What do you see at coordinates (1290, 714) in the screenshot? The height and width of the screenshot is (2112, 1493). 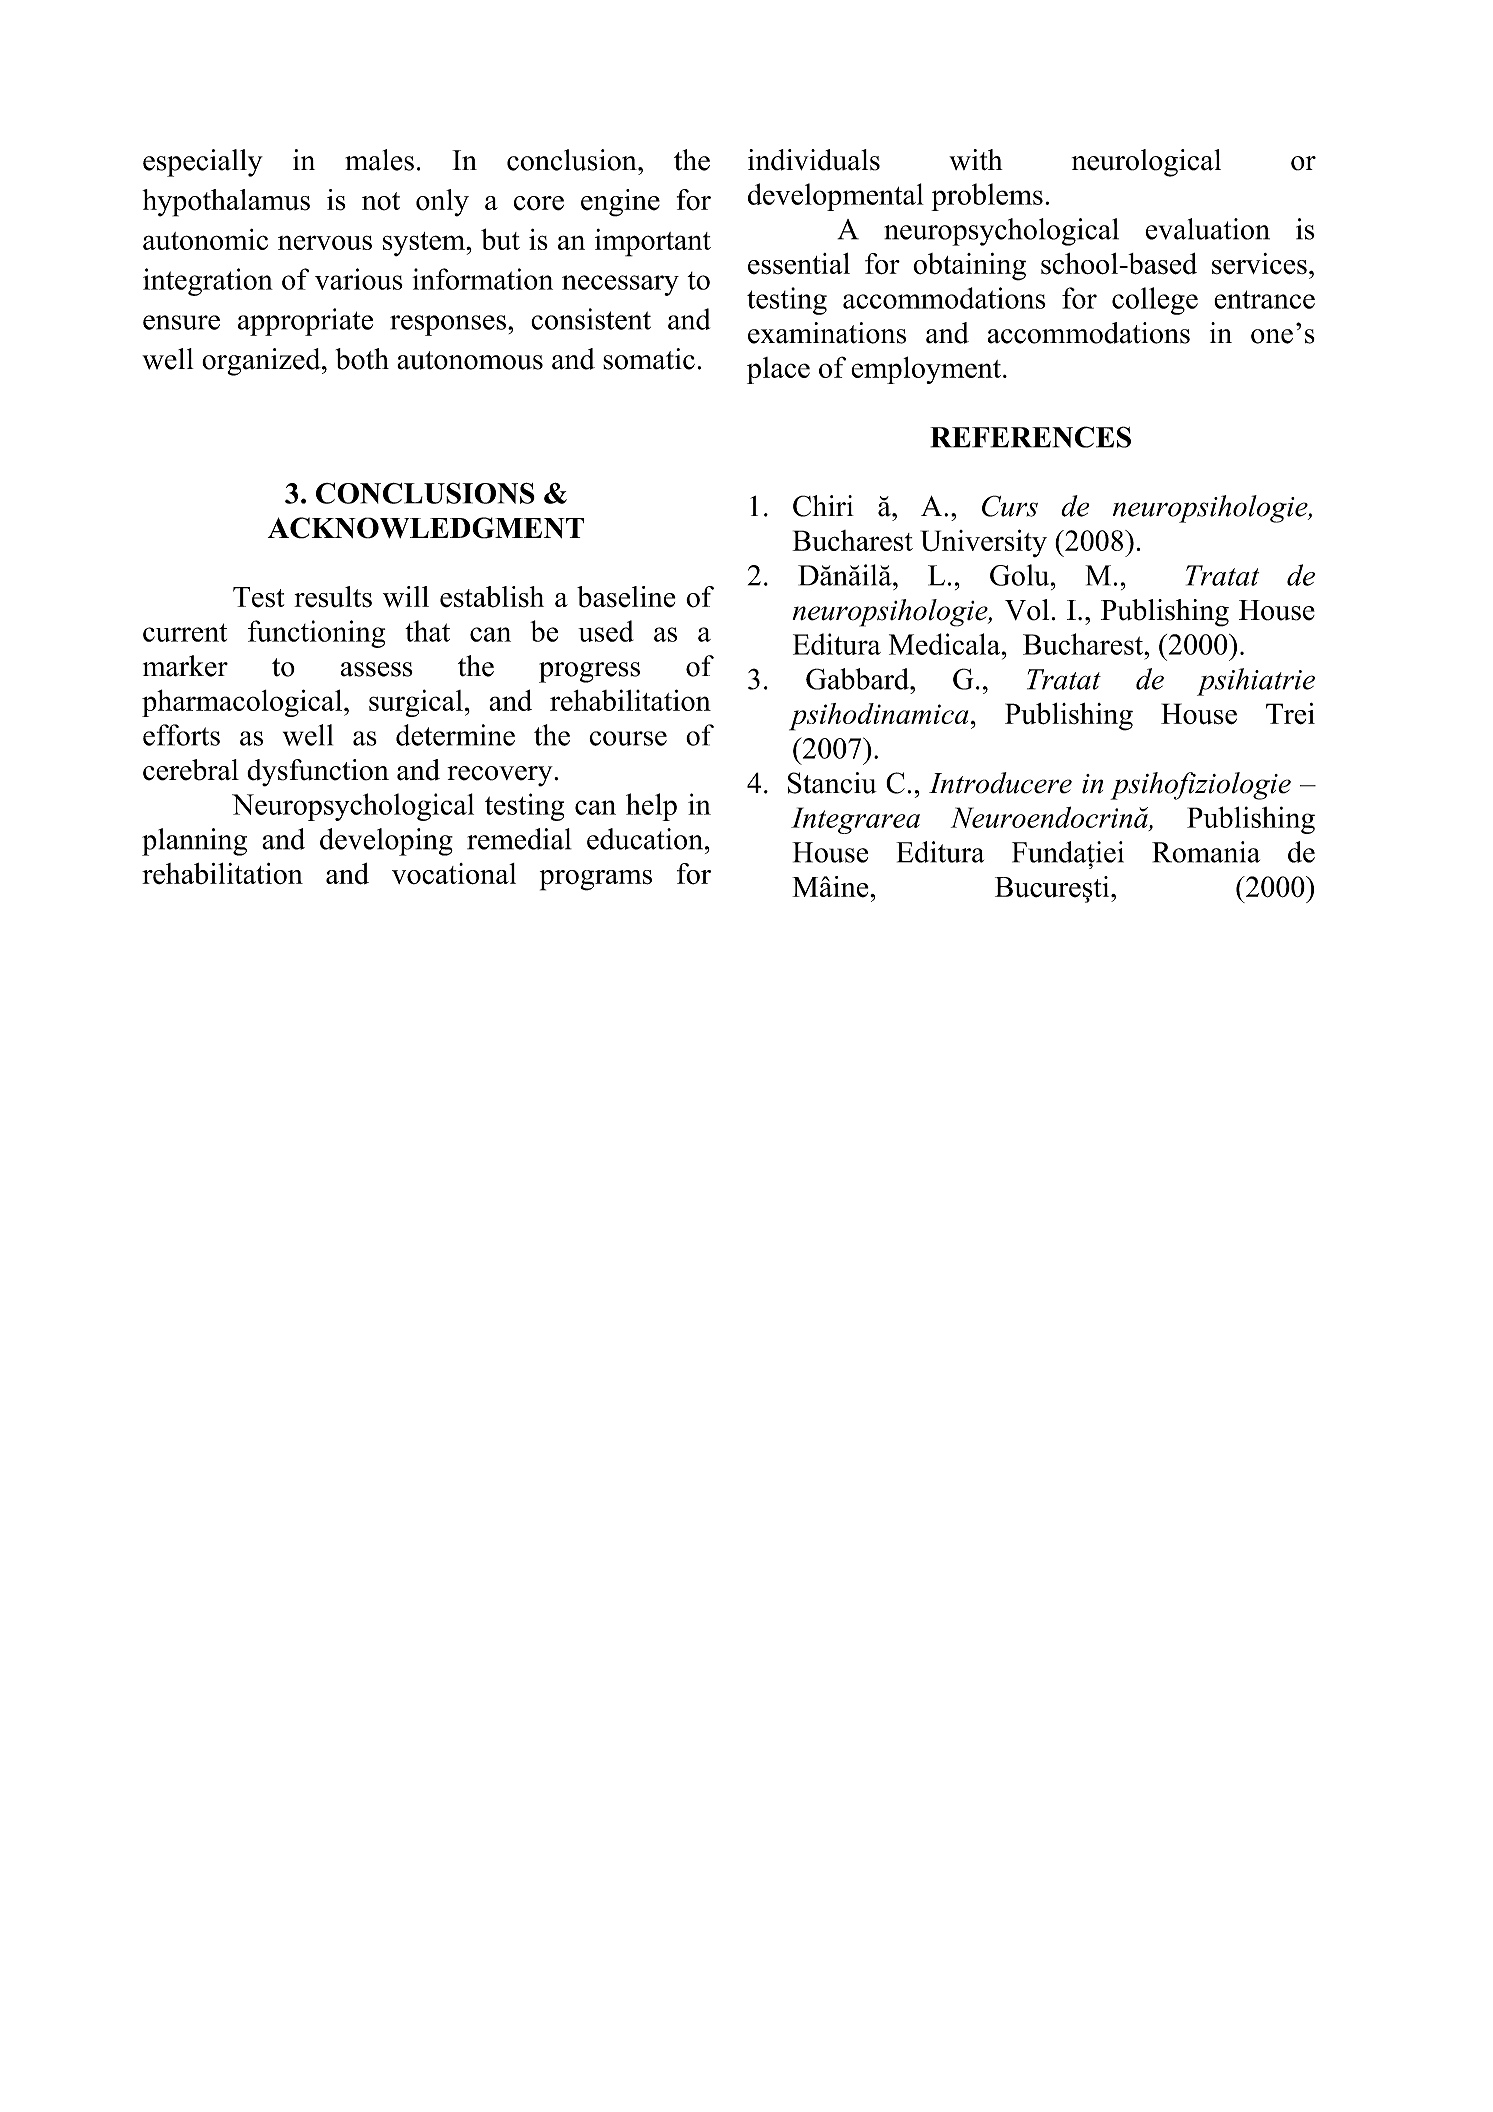 I see `Trei` at bounding box center [1290, 714].
